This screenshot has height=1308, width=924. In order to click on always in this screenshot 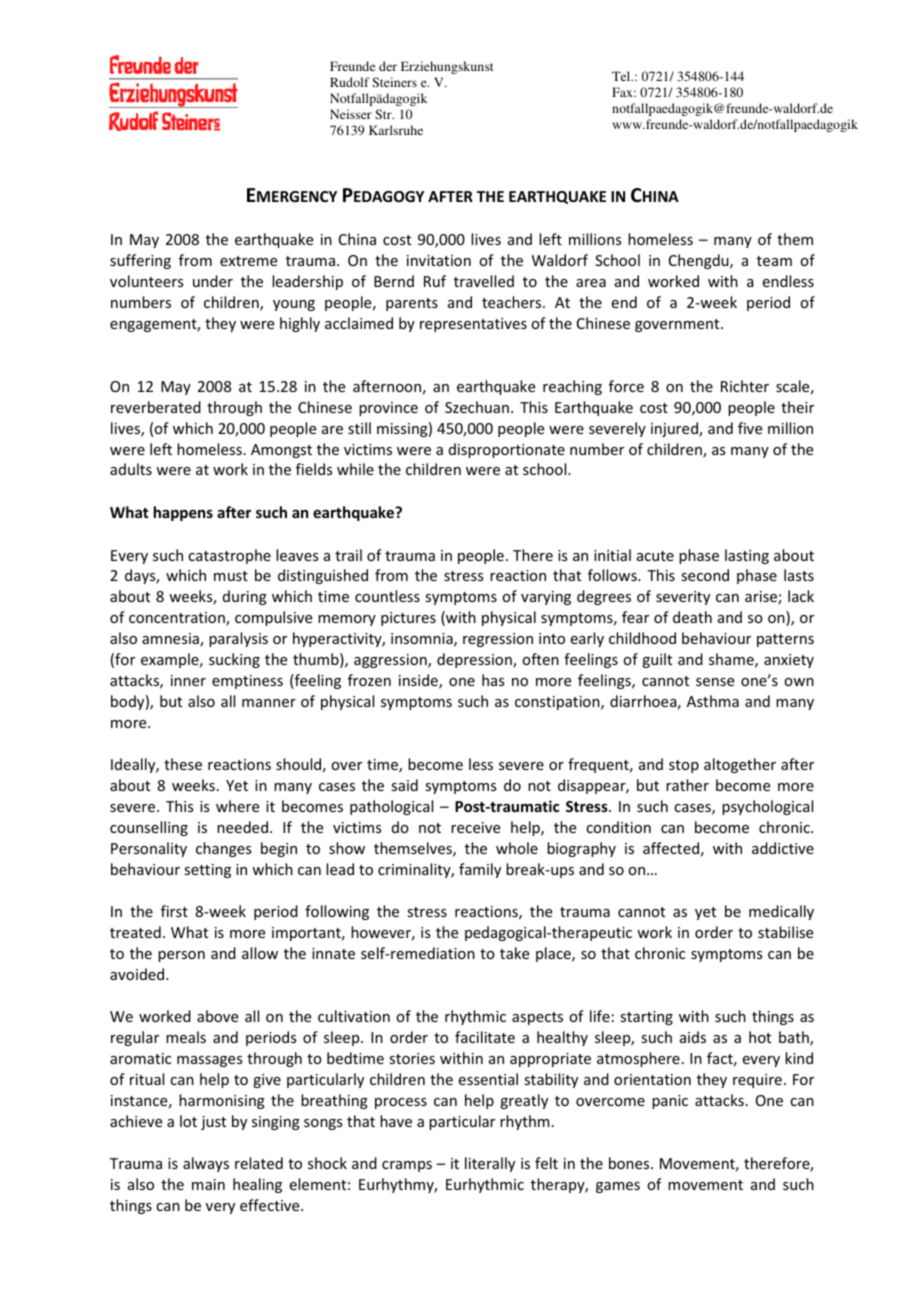, I will do `click(206, 1164)`.
